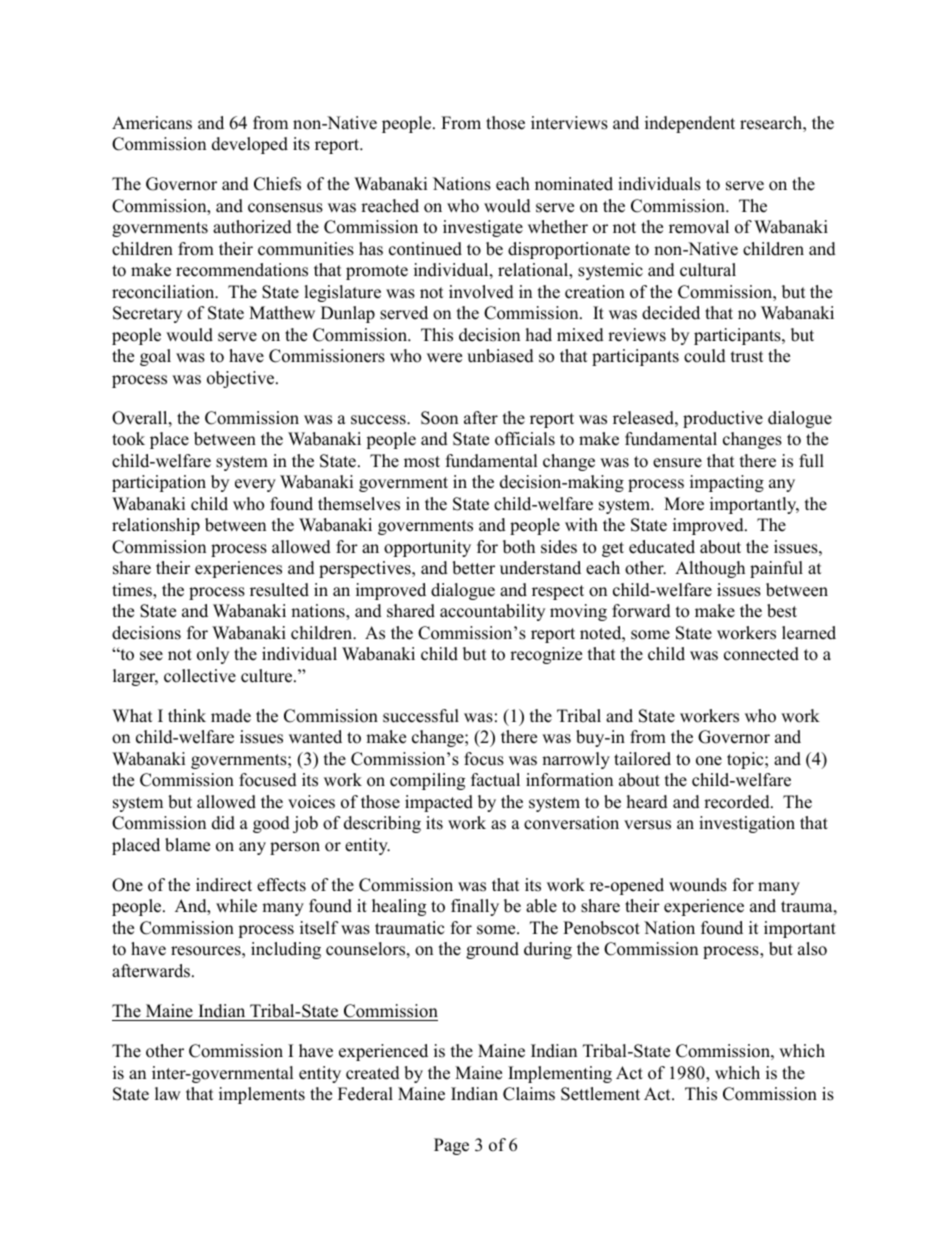 The width and height of the screenshot is (952, 1233). Describe the element at coordinates (698, 885) in the screenshot. I see `wounds` at that location.
